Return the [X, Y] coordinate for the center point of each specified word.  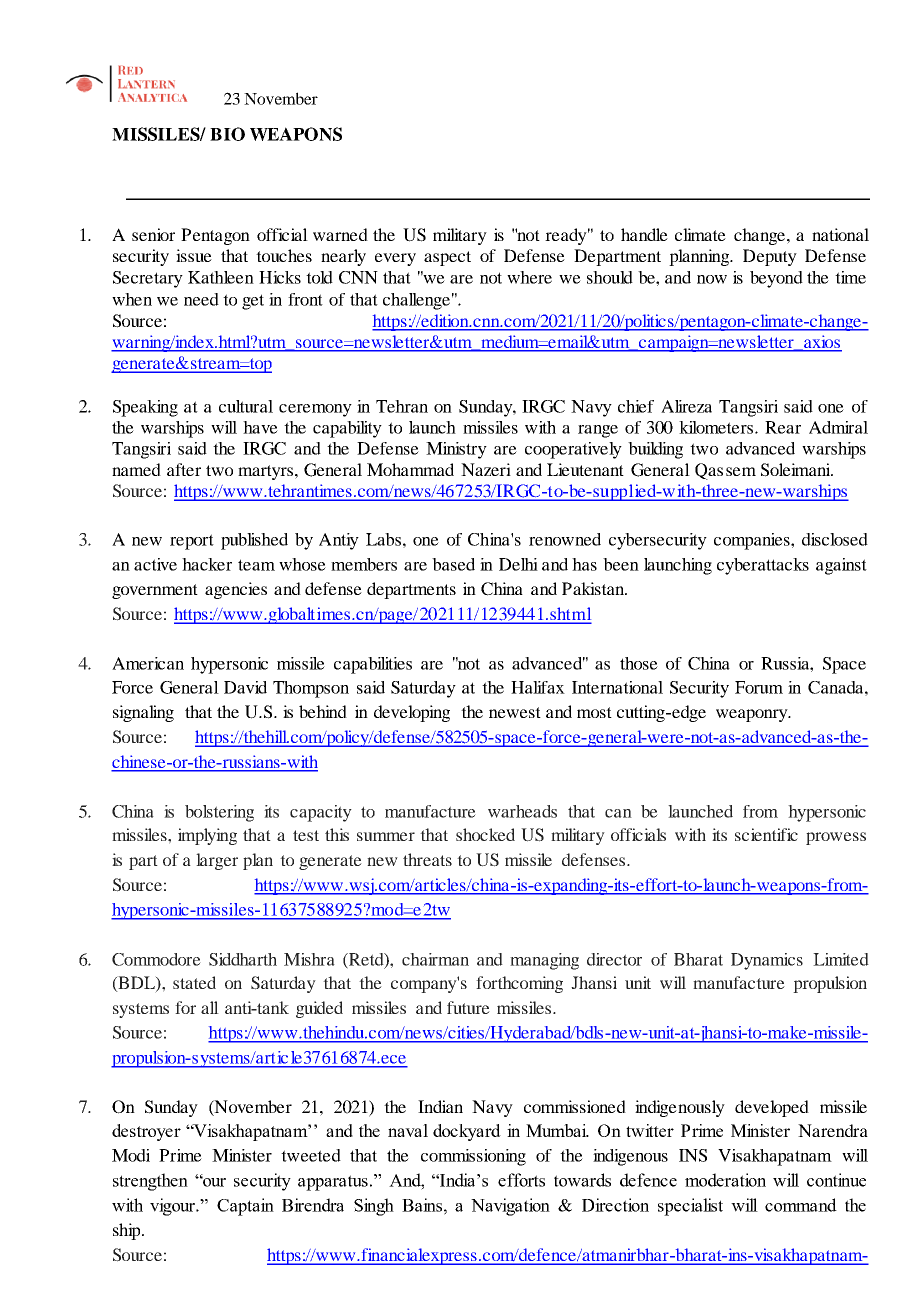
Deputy [770, 257]
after [184, 469]
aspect [447, 258]
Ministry [456, 450]
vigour [173, 1207]
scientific [766, 834]
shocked [485, 834]
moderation [725, 1180]
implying [207, 836]
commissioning [473, 1157]
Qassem [725, 471]
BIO [227, 134]
